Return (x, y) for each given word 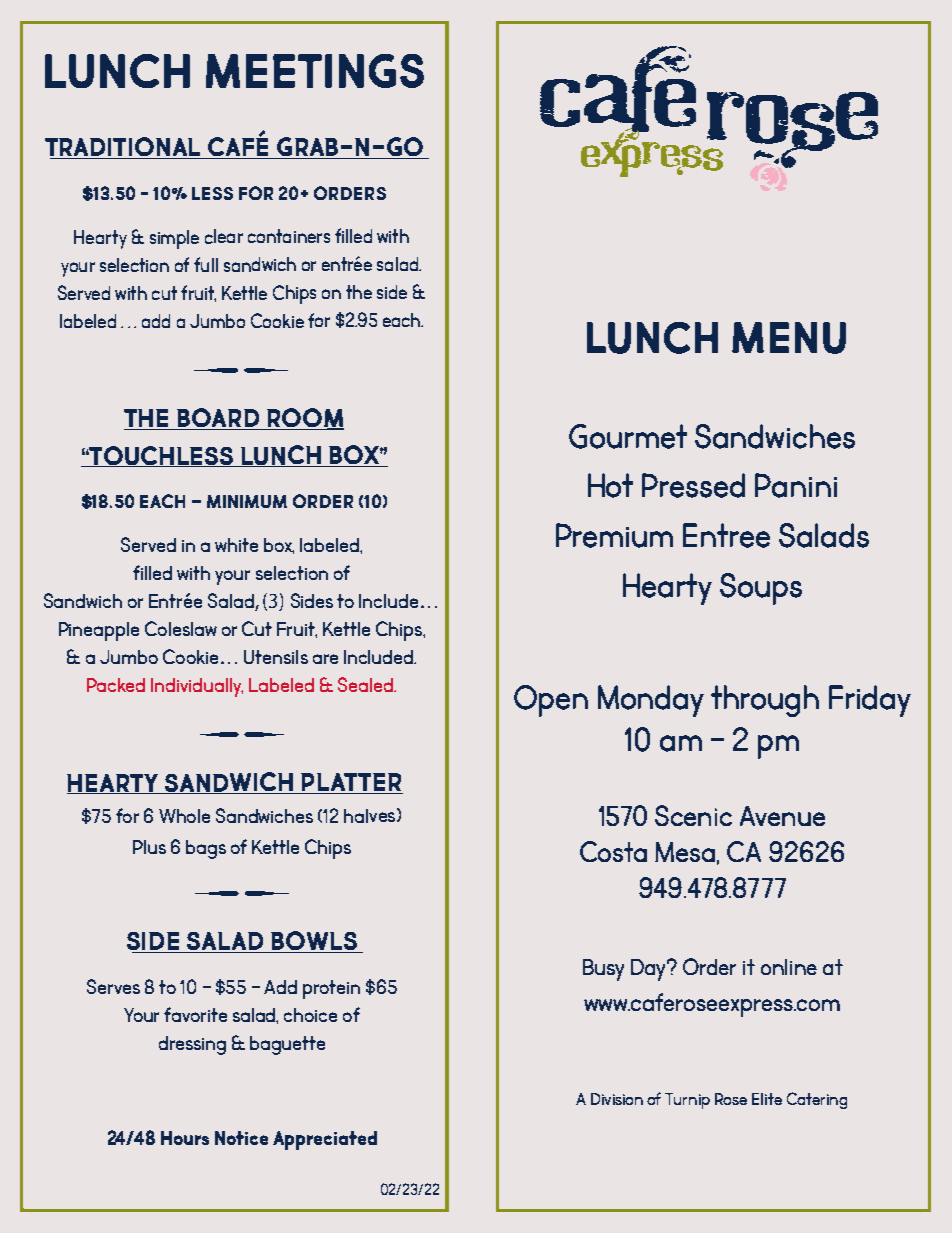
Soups (761, 589)
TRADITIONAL (124, 148)
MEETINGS (315, 71)
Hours (185, 1138)
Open (551, 701)
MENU (789, 338)
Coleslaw (181, 628)
